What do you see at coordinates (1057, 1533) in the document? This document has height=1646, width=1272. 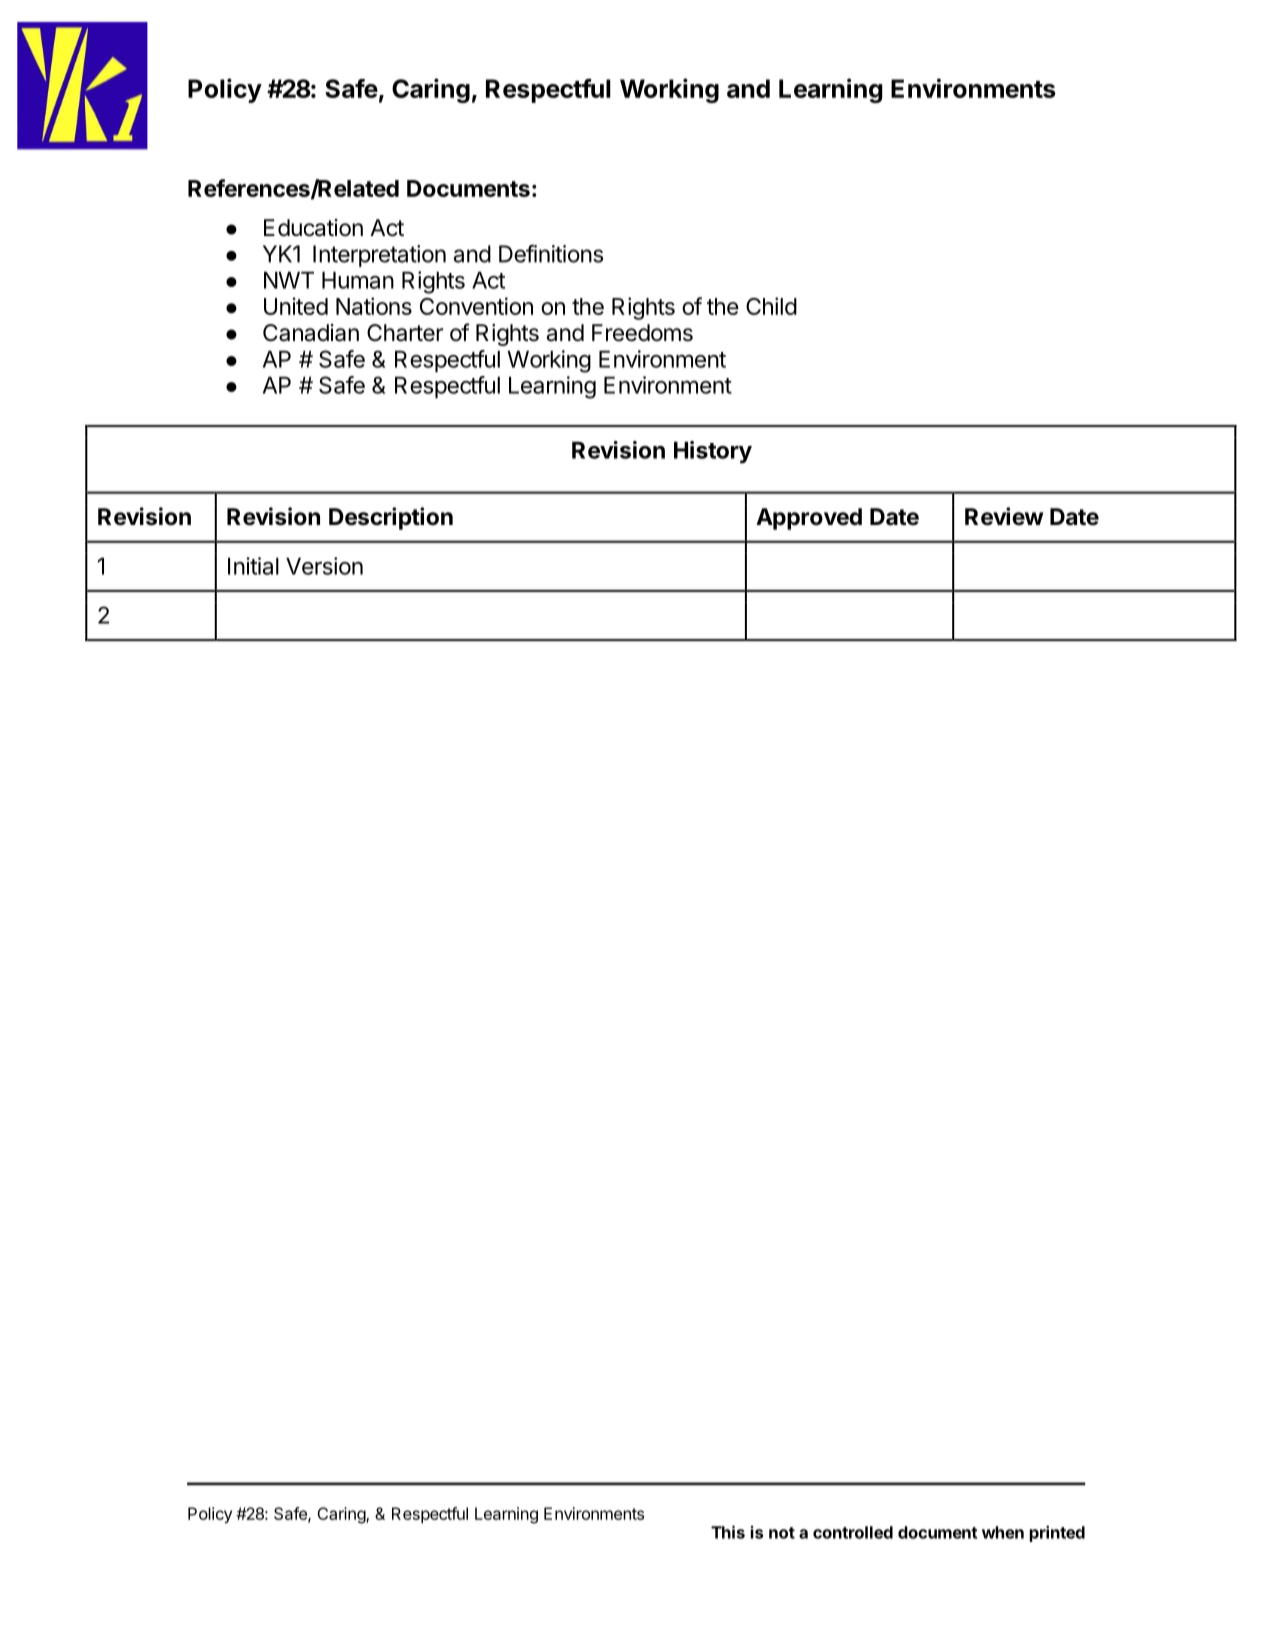 I see `printed` at bounding box center [1057, 1533].
